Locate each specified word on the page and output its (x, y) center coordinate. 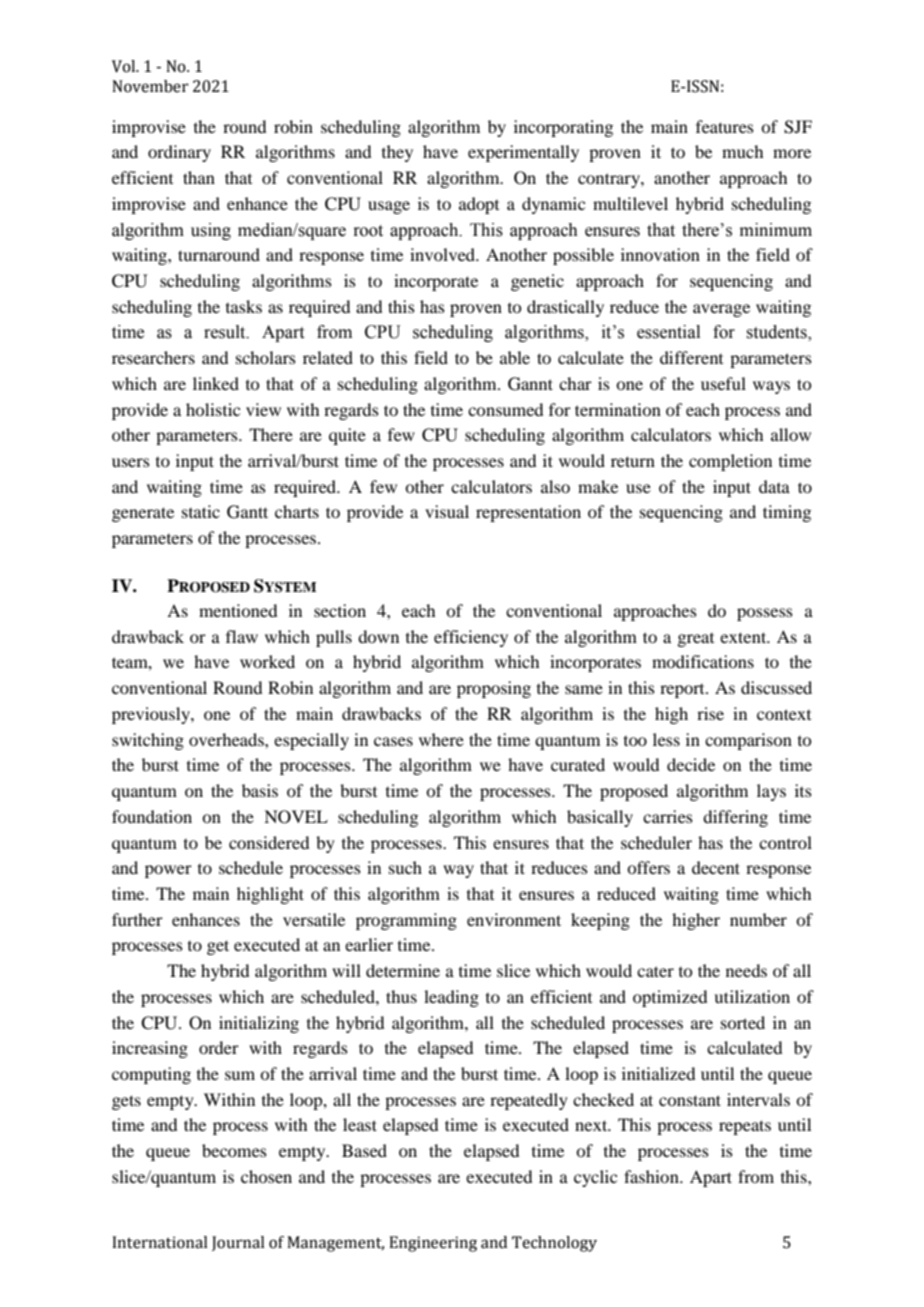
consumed (505, 409)
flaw (242, 636)
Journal (238, 1243)
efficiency (471, 638)
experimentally (523, 153)
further (137, 919)
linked (216, 383)
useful (723, 383)
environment (514, 919)
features (725, 126)
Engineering (433, 1244)
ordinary (179, 153)
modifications (703, 661)
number (758, 919)
